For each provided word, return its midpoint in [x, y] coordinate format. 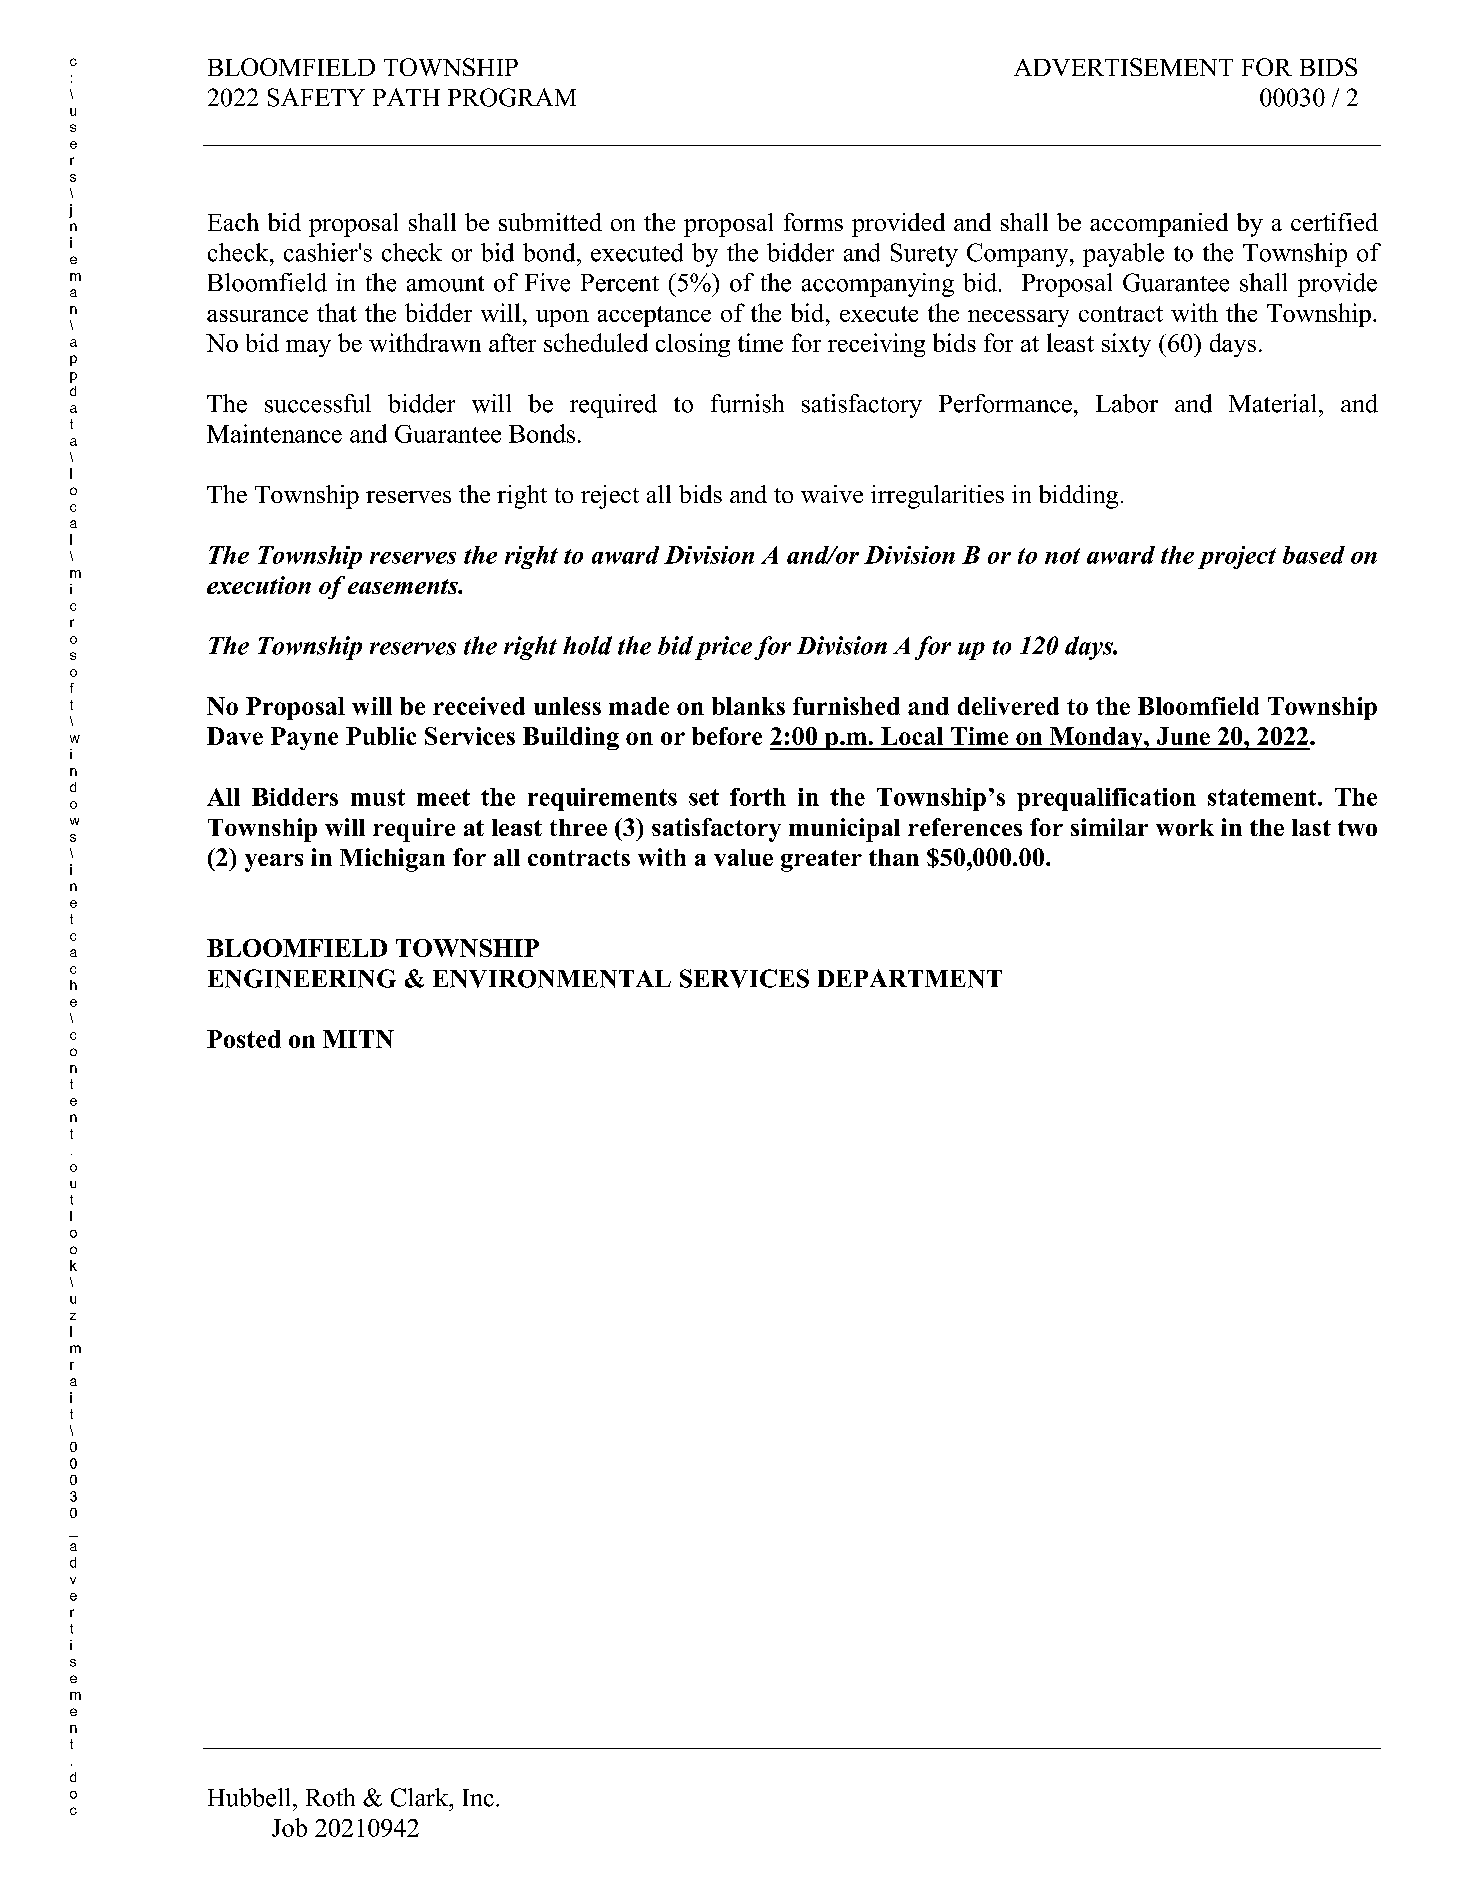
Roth [330, 1797]
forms [813, 222]
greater [821, 861]
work [1185, 827]
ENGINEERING [302, 978]
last [1311, 827]
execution [259, 585]
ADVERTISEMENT [1123, 67]
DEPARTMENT [910, 978]
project [1237, 557]
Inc [478, 1798]
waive [832, 494]
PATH [406, 97]
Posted [244, 1039]
